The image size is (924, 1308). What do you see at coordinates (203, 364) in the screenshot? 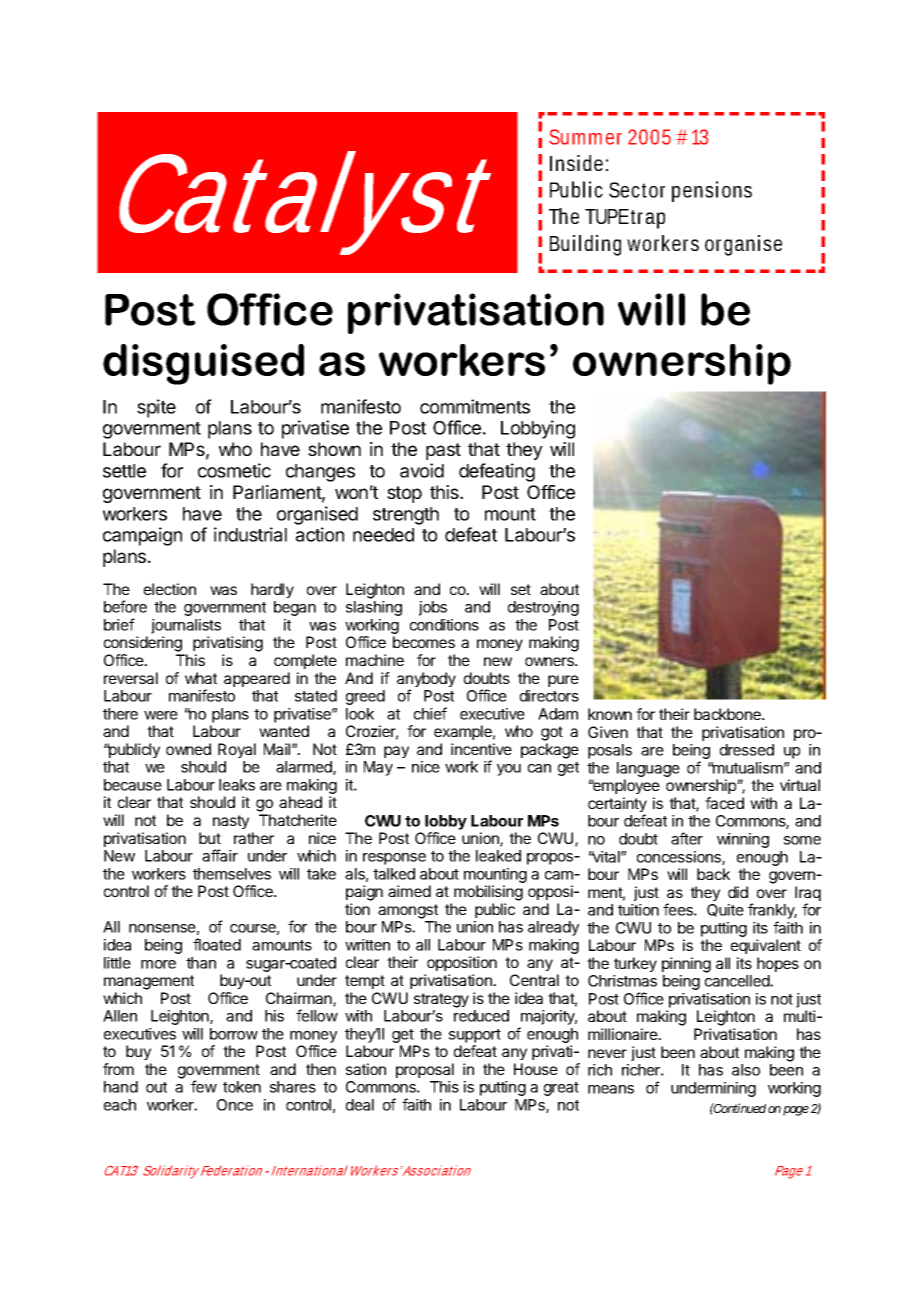
I see `disguised` at bounding box center [203, 364].
